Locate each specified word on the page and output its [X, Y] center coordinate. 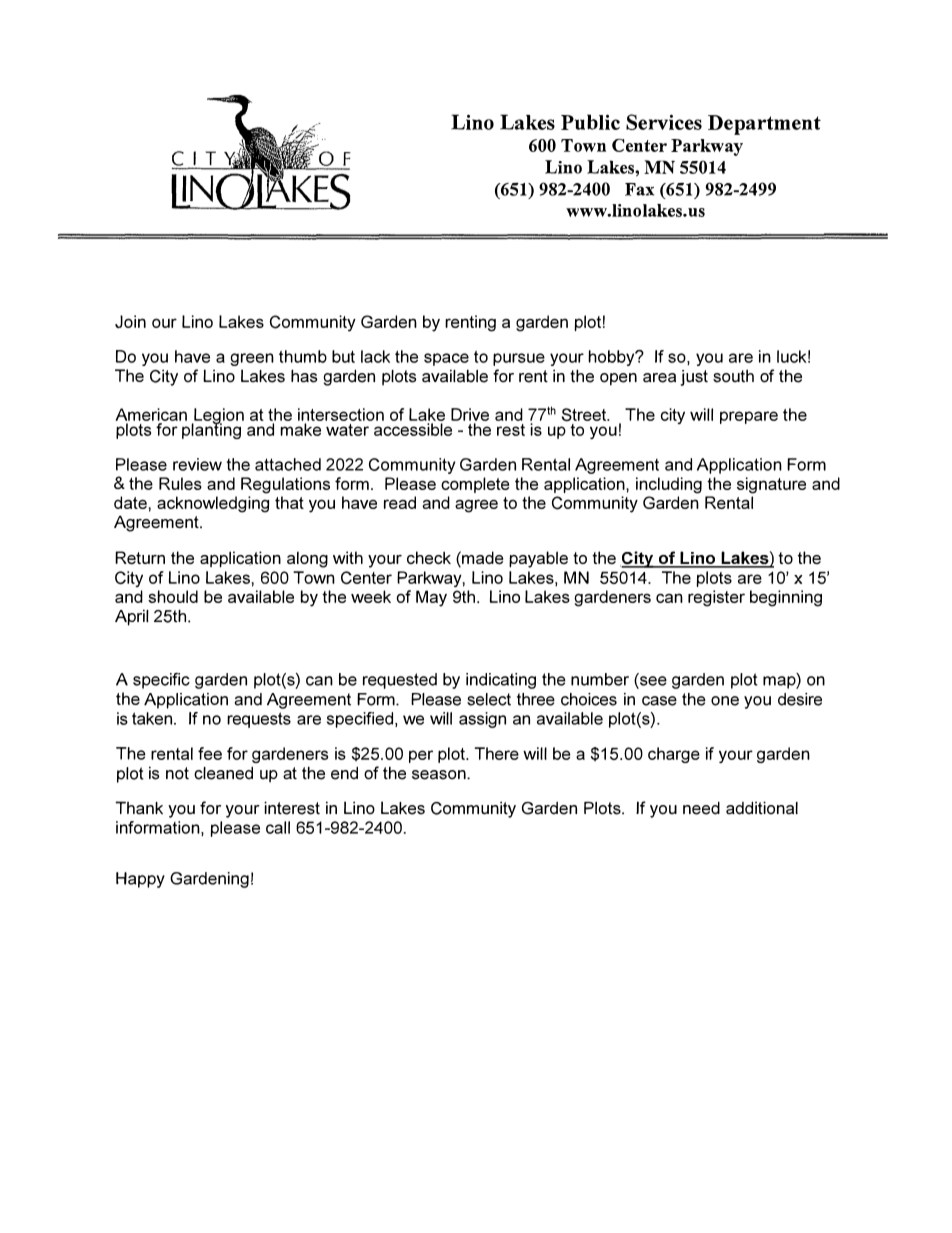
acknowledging [213, 504]
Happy [140, 880]
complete [475, 485]
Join [130, 321]
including [669, 485]
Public [590, 122]
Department [764, 125]
